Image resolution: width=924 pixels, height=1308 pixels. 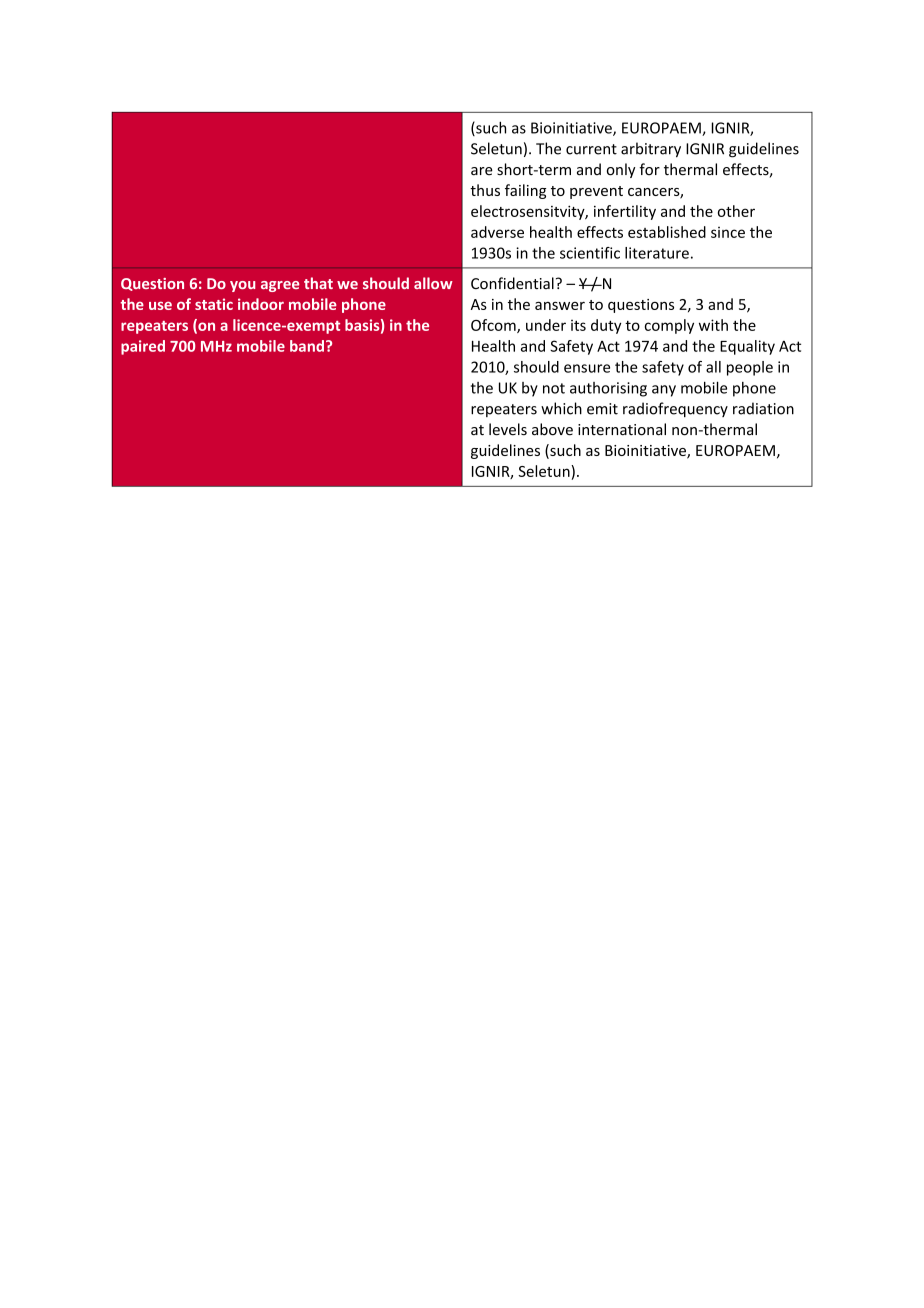 What do you see at coordinates (482, 171) in the screenshot?
I see `are` at bounding box center [482, 171].
